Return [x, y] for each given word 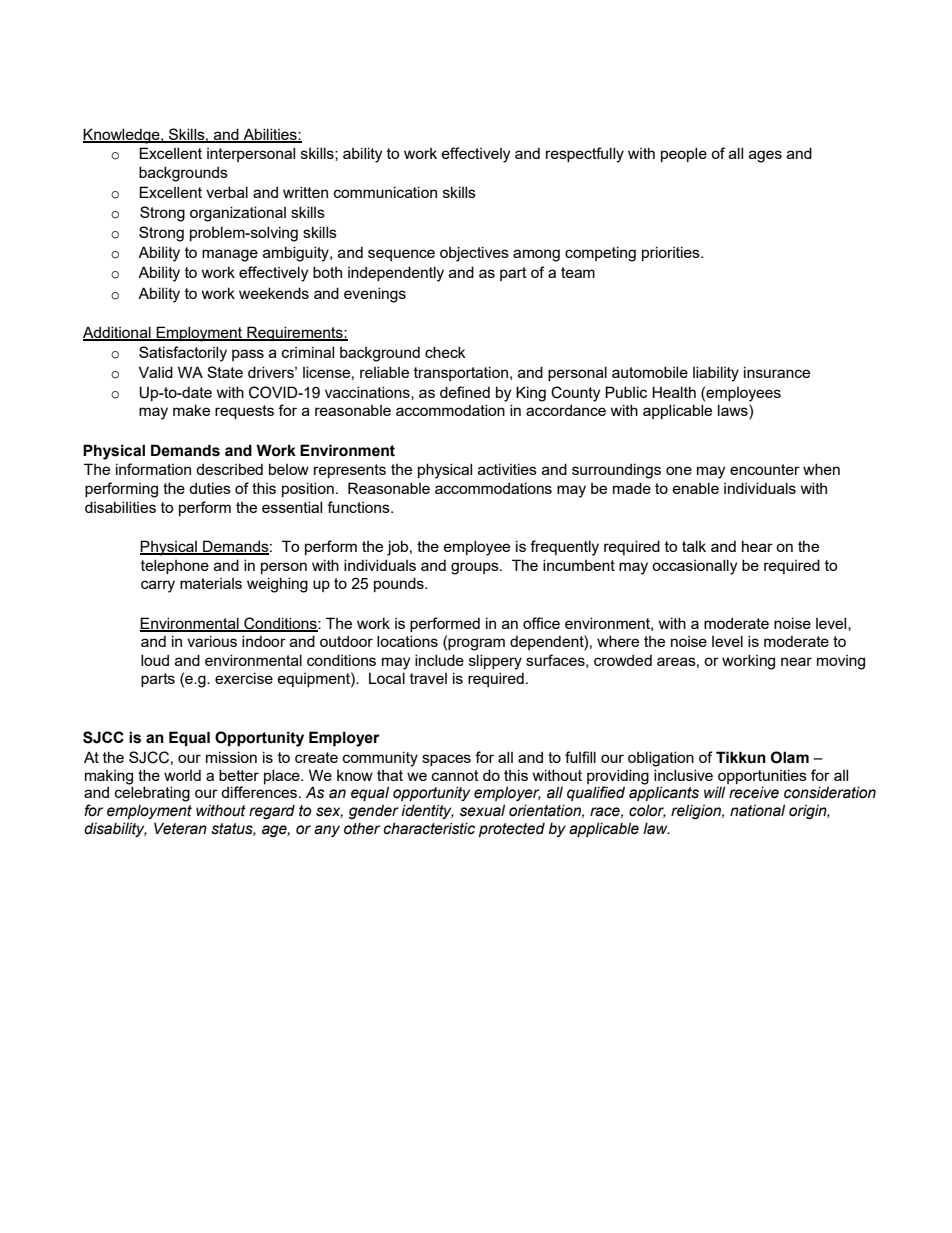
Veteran [180, 828]
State [225, 372]
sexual [482, 810]
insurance [777, 372]
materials [211, 583]
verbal [227, 192]
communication [385, 192]
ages [765, 156]
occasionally [694, 567]
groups [476, 568]
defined [465, 392]
